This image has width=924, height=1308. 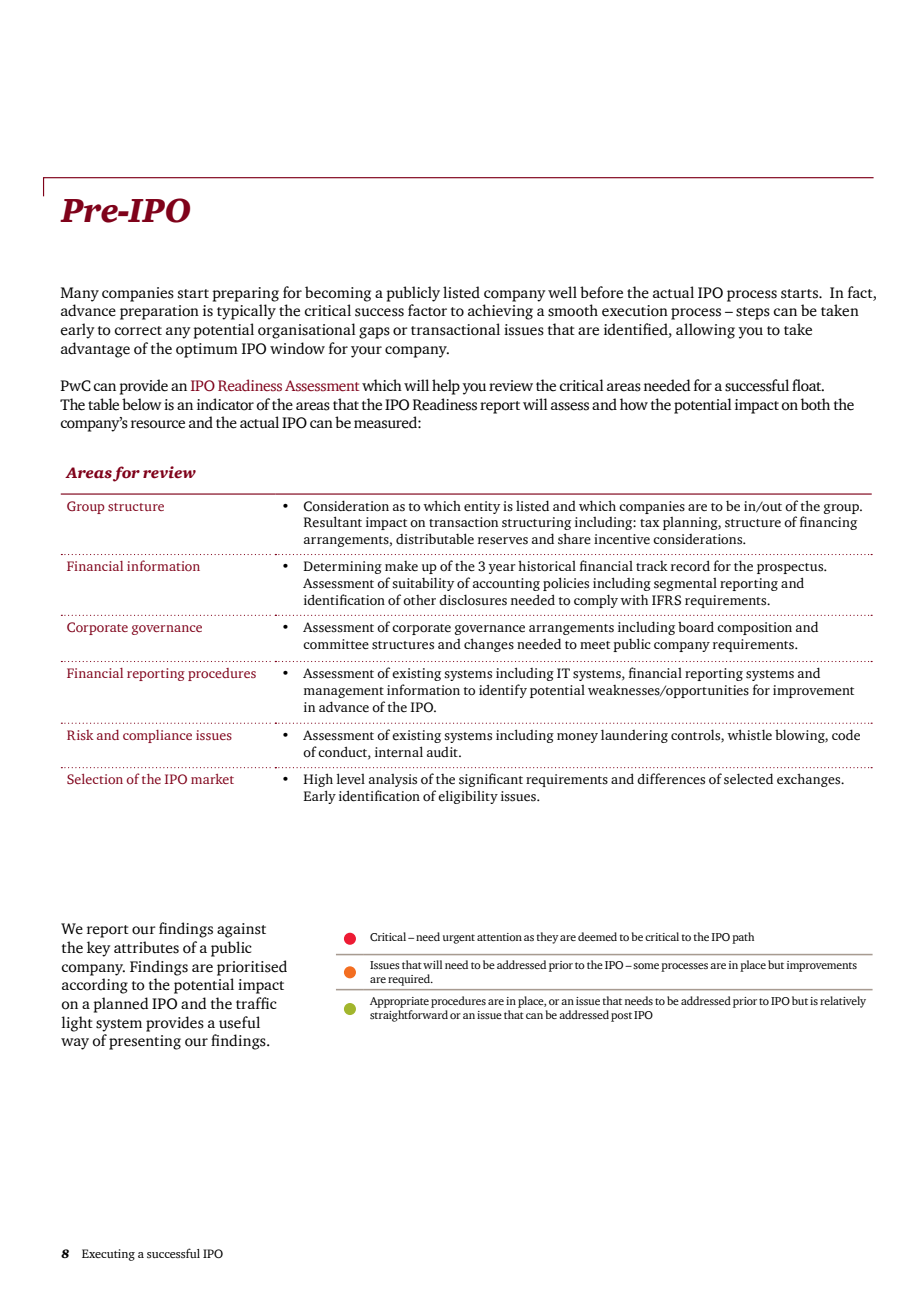 What do you see at coordinates (473, 600) in the image?
I see `disclosures` at bounding box center [473, 600].
